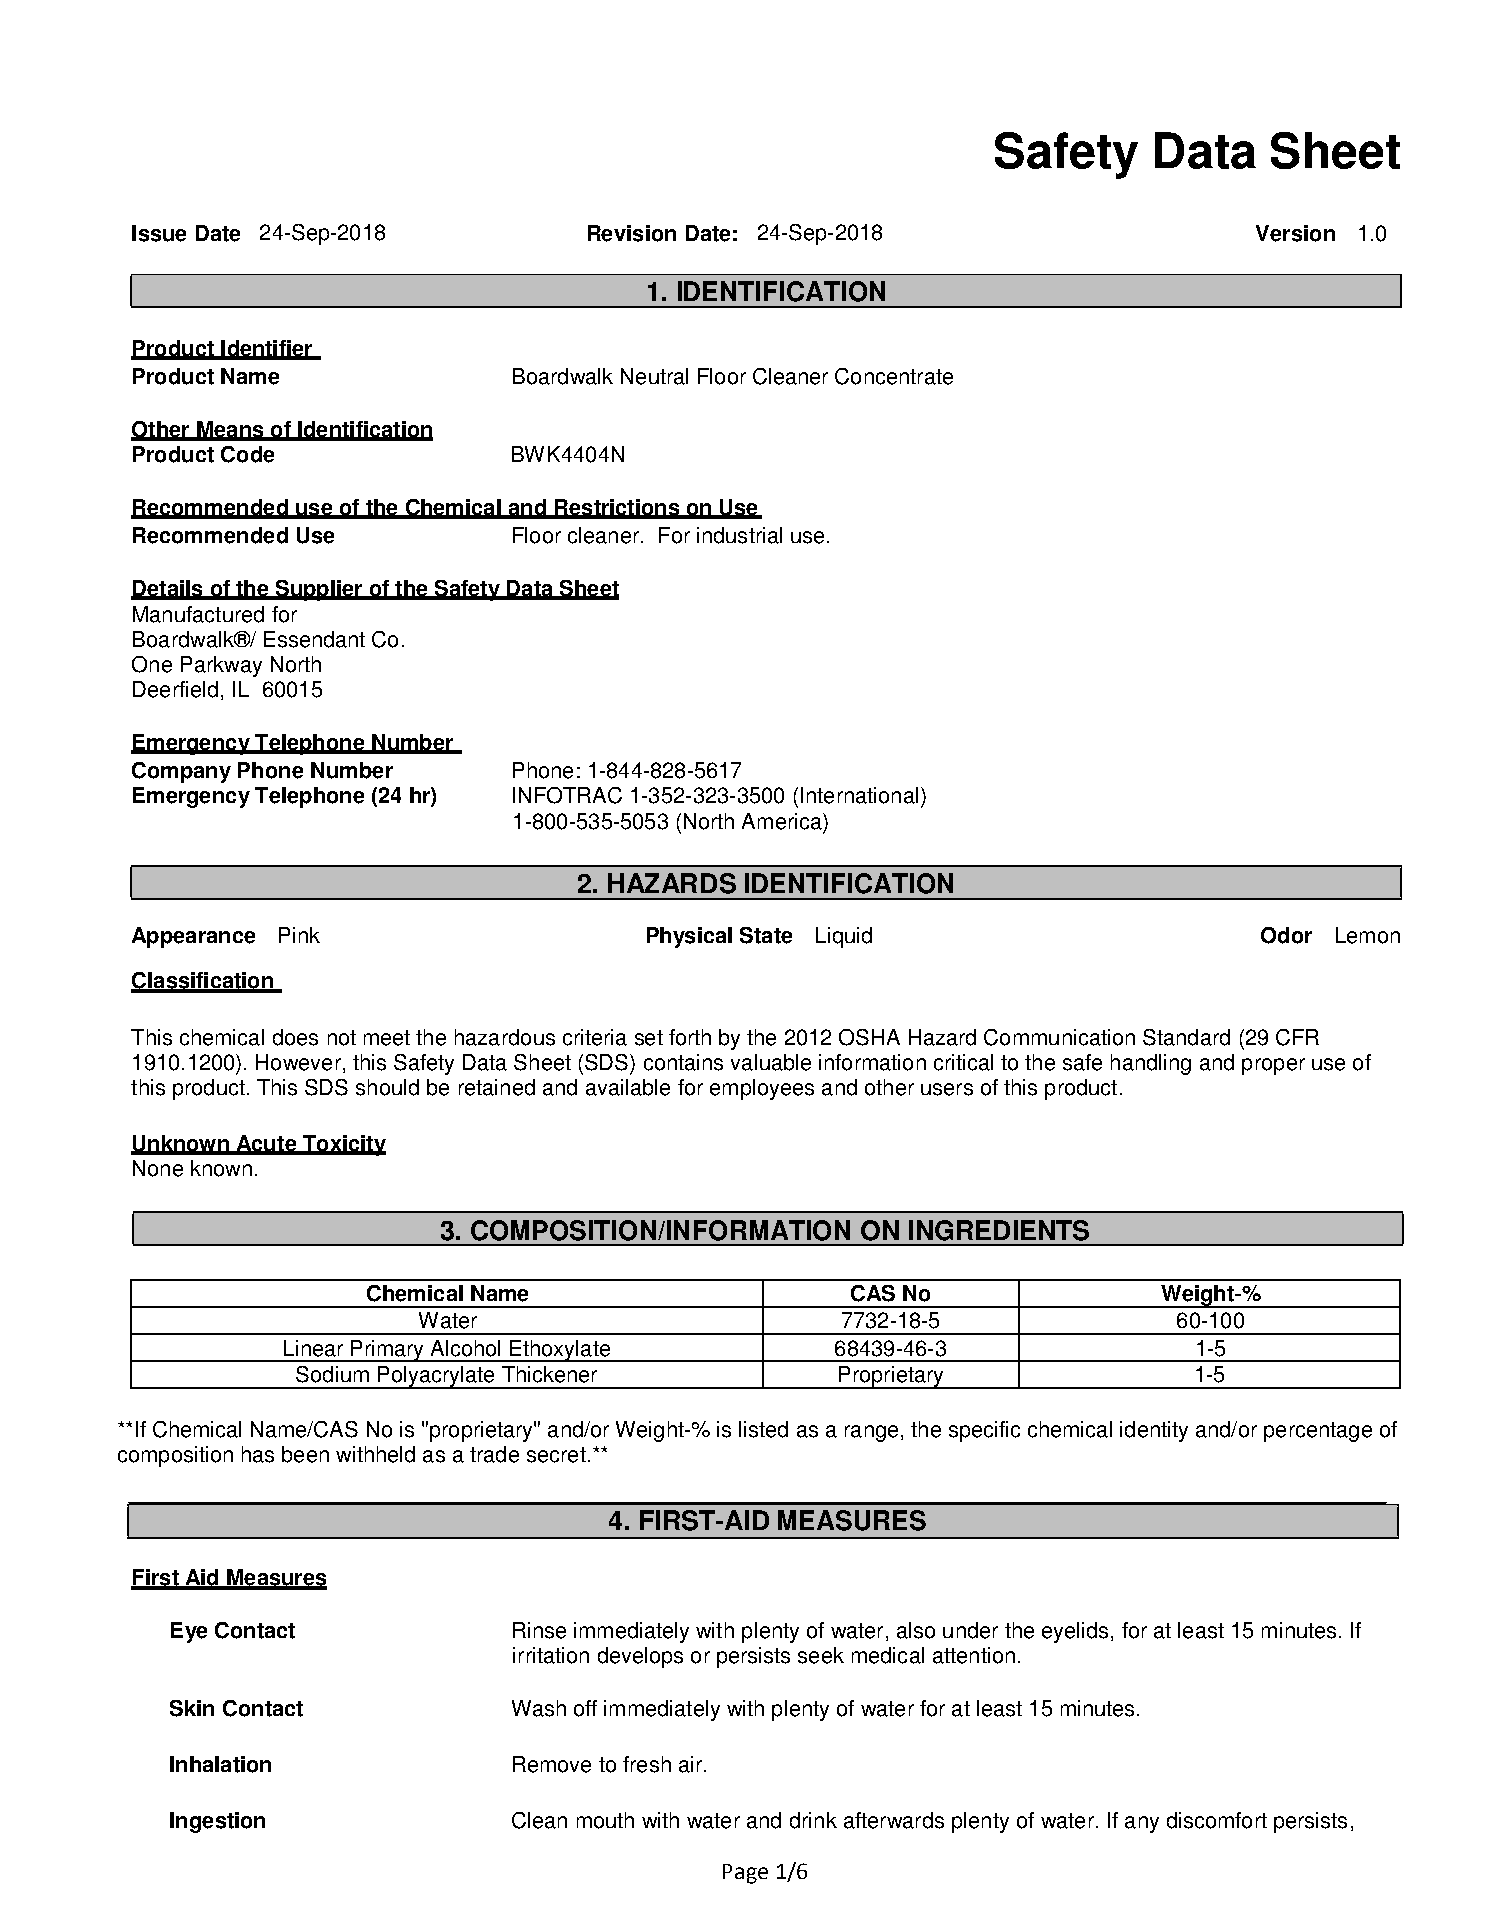 The image size is (1489, 1927). I want to click on industrial, so click(739, 535).
